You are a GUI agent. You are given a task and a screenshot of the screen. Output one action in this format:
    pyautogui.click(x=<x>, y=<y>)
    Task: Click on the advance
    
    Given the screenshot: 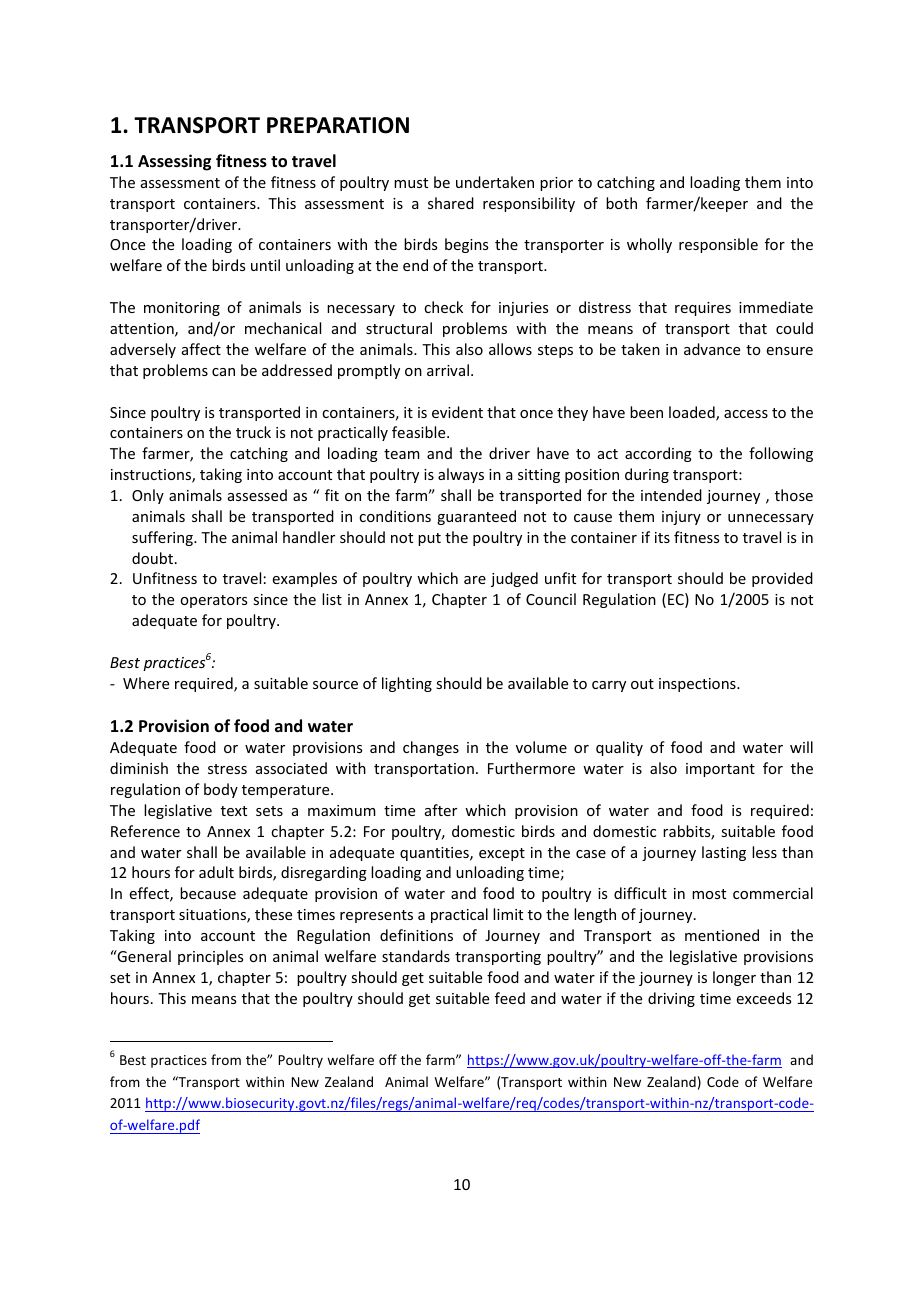 What is the action you would take?
    pyautogui.click(x=712, y=349)
